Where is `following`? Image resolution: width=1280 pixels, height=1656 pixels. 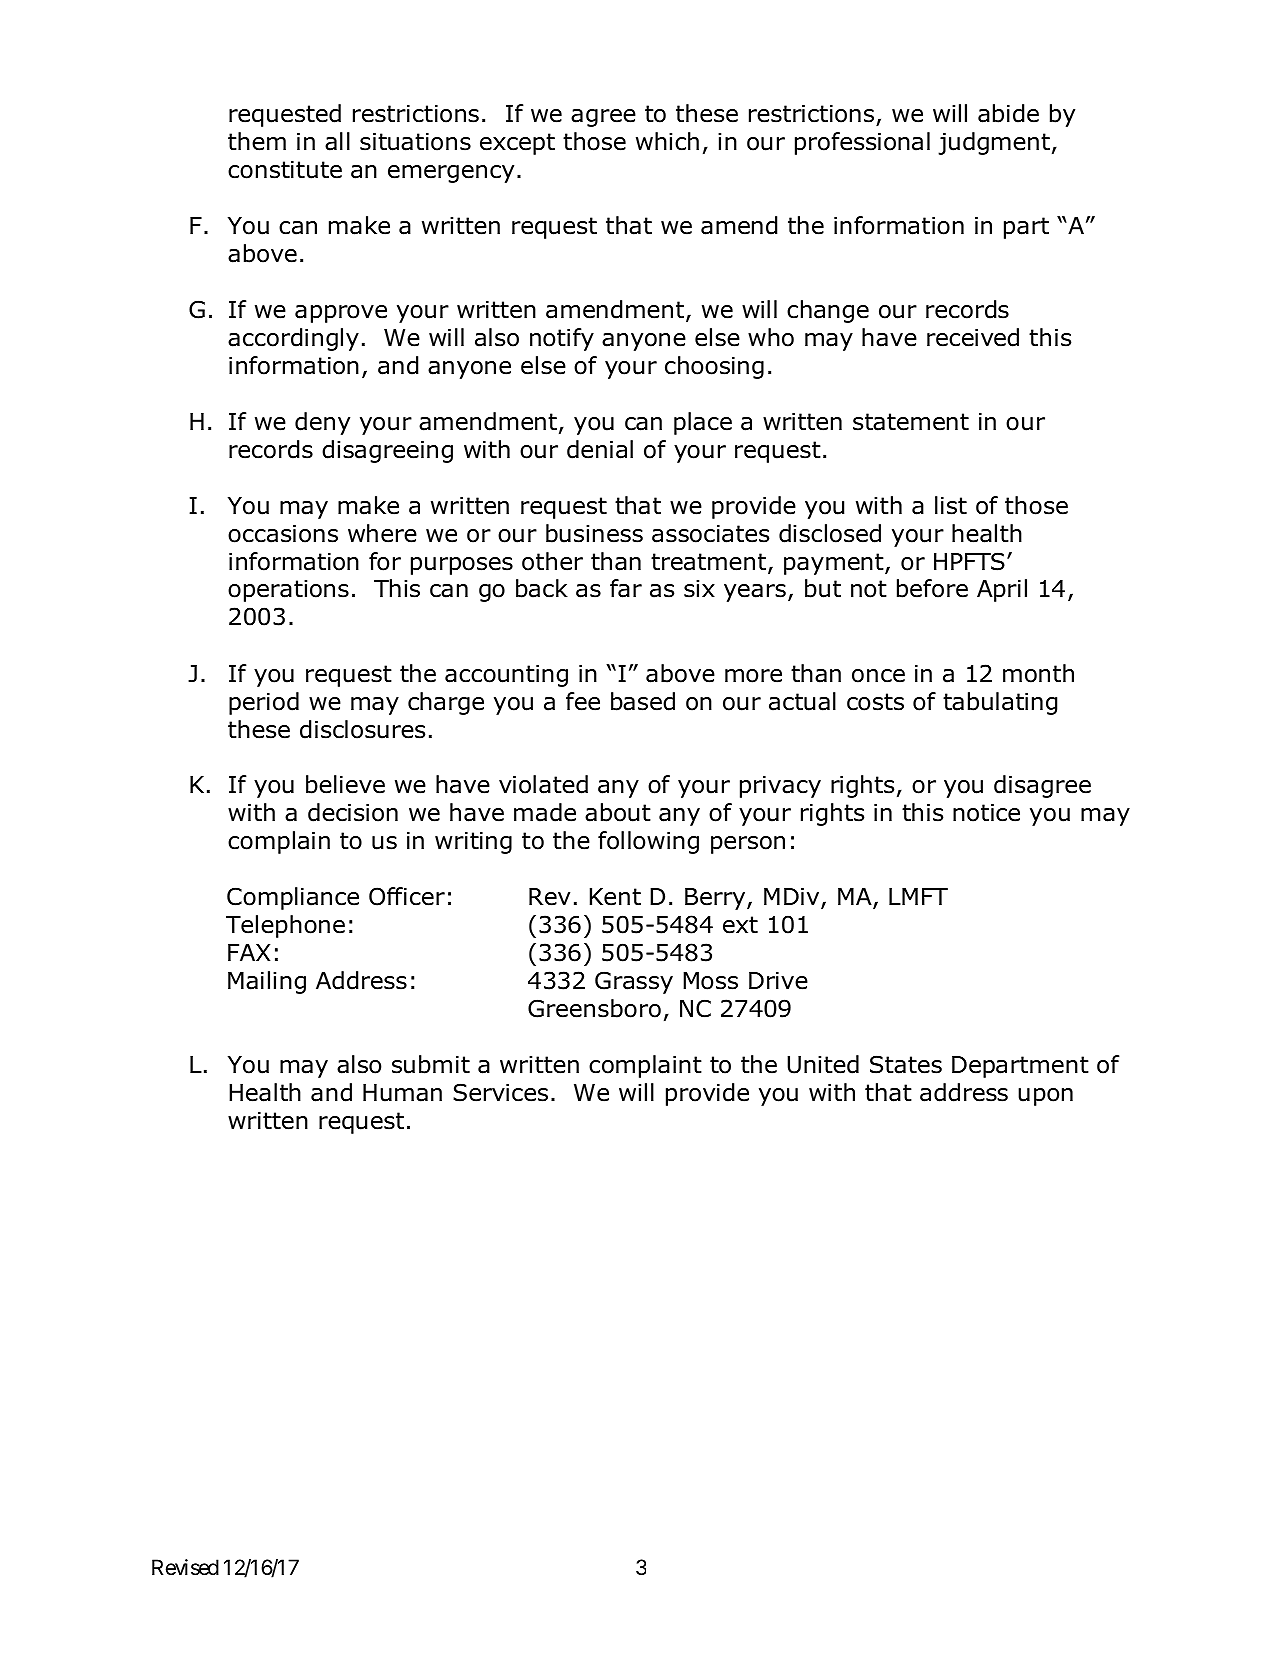 following is located at coordinates (648, 842).
